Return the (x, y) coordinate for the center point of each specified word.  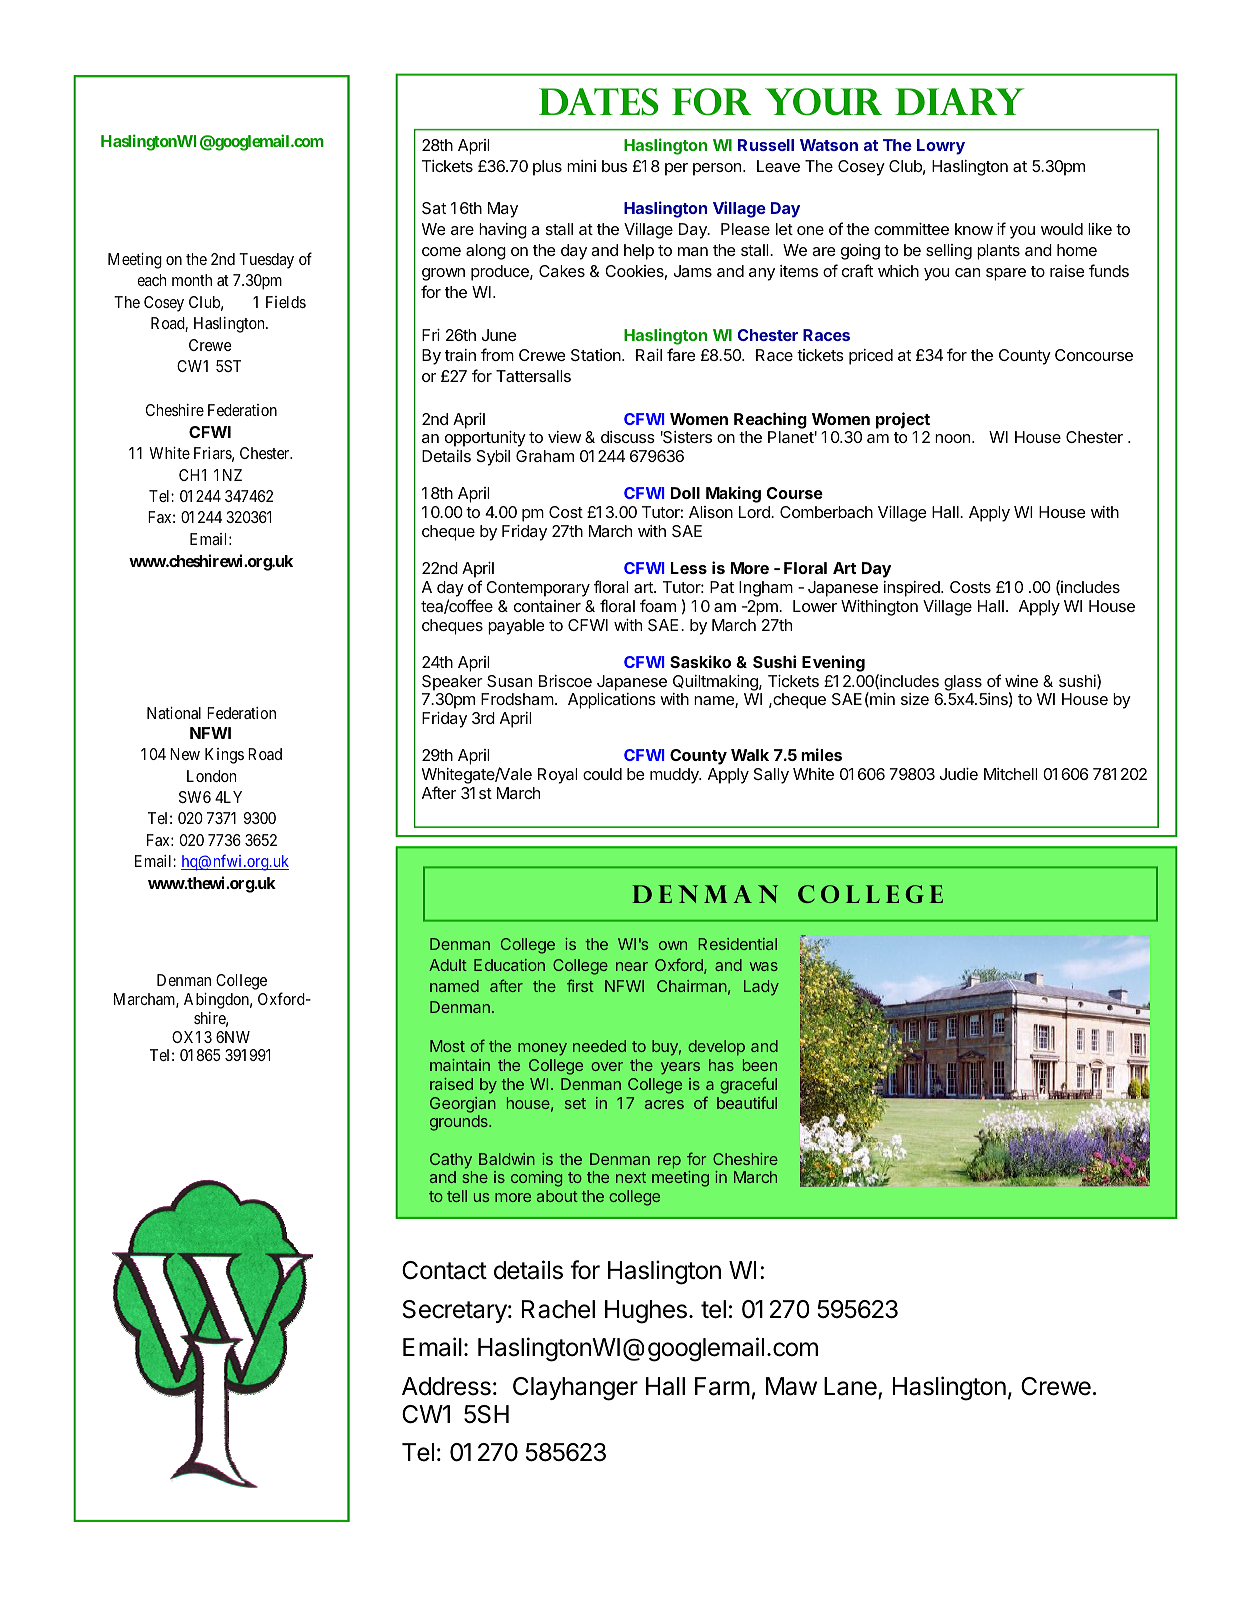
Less (689, 568)
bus (614, 166)
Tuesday (266, 261)
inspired (913, 589)
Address (446, 1386)
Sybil (493, 458)
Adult (448, 965)
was (764, 966)
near (632, 966)
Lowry (941, 147)
